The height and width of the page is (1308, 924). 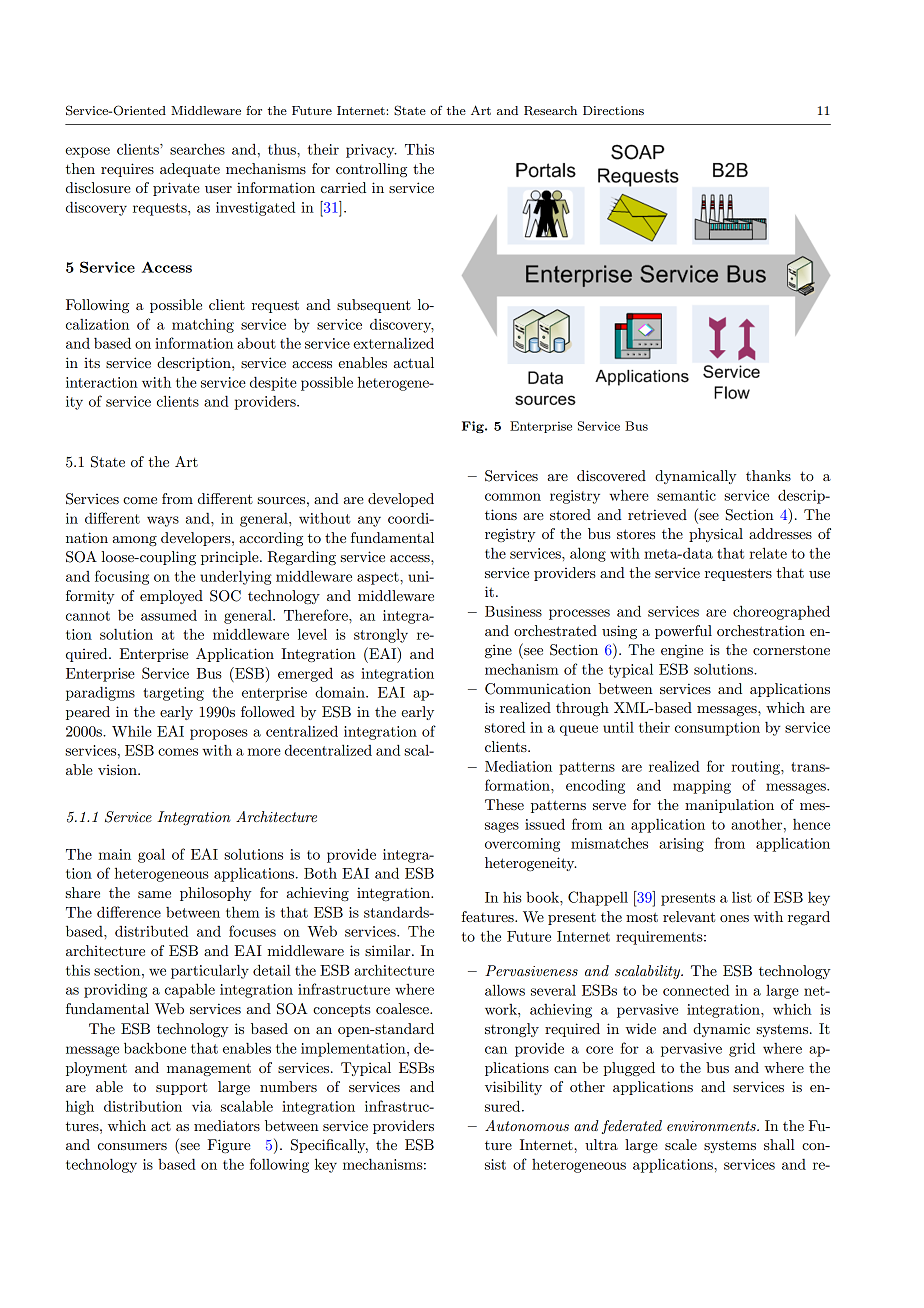 What do you see at coordinates (163, 521) in the page?
I see `ways` at bounding box center [163, 521].
